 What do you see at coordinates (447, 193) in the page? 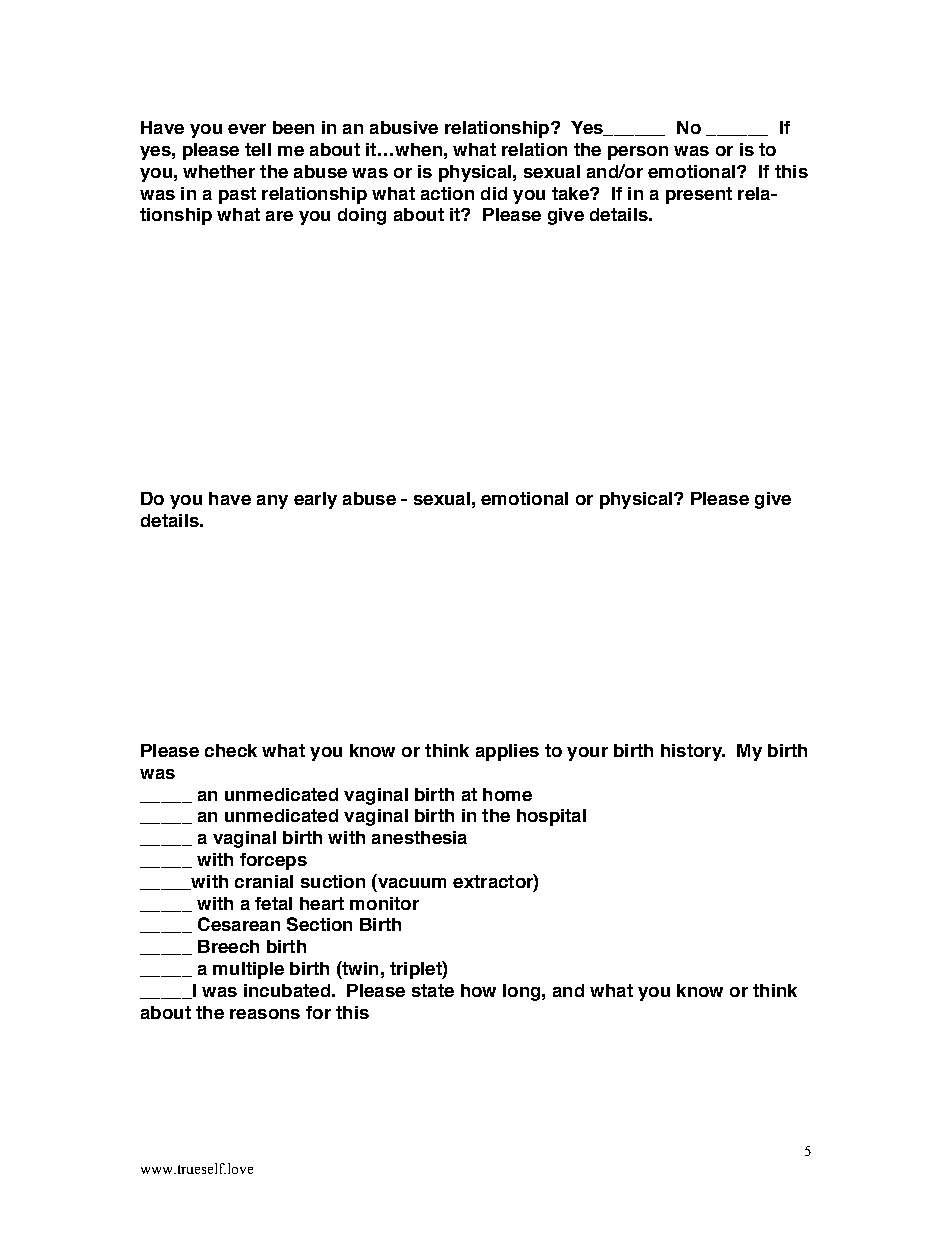
I see `action` at bounding box center [447, 193].
